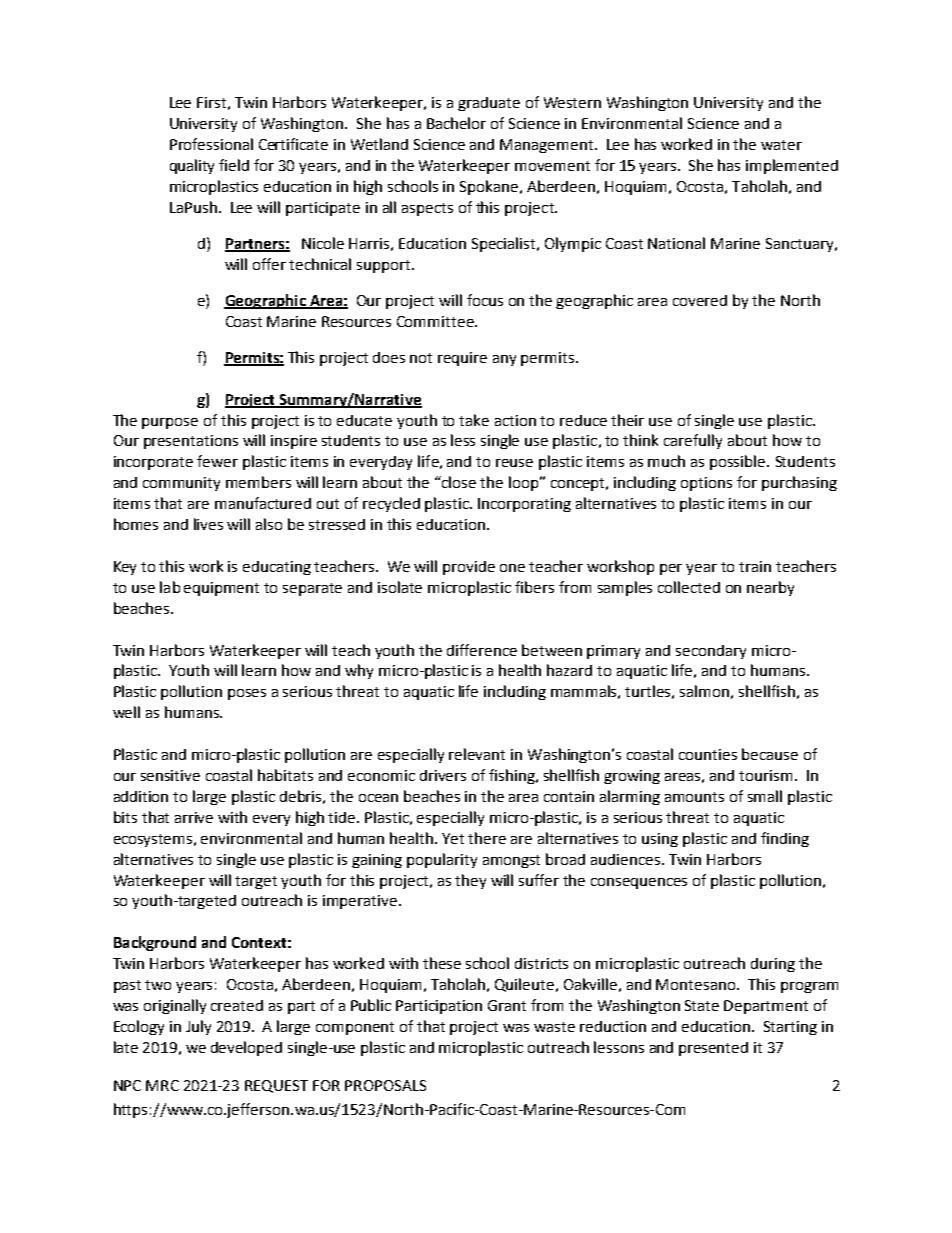  Describe the element at coordinates (470, 881) in the screenshot. I see `they` at that location.
